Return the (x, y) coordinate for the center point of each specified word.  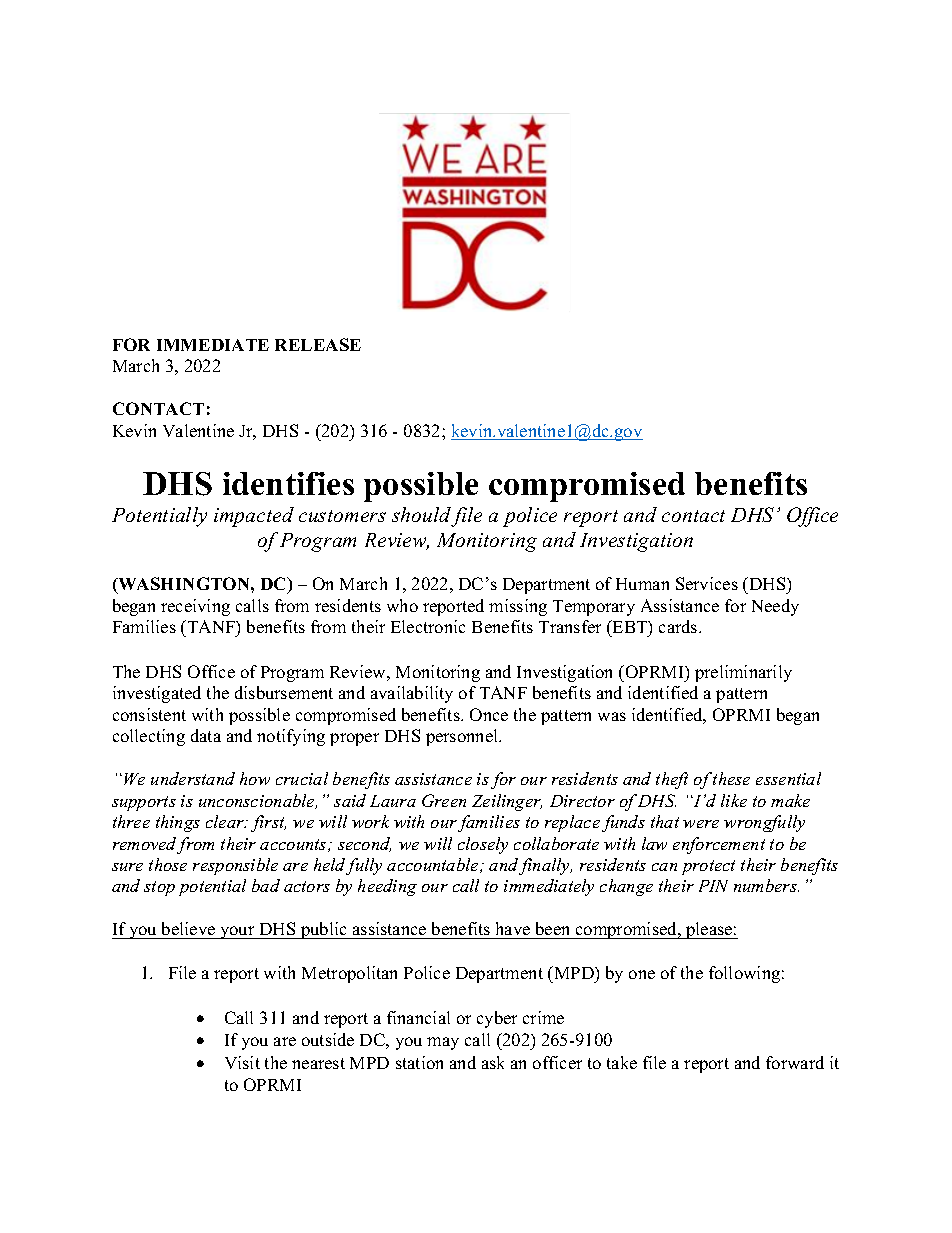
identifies (288, 483)
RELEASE (318, 344)
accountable (434, 865)
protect (708, 867)
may (443, 1043)
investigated (157, 694)
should (421, 514)
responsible (235, 866)
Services (707, 583)
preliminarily (743, 673)
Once (489, 714)
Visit (242, 1062)
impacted (254, 517)
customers (342, 516)
